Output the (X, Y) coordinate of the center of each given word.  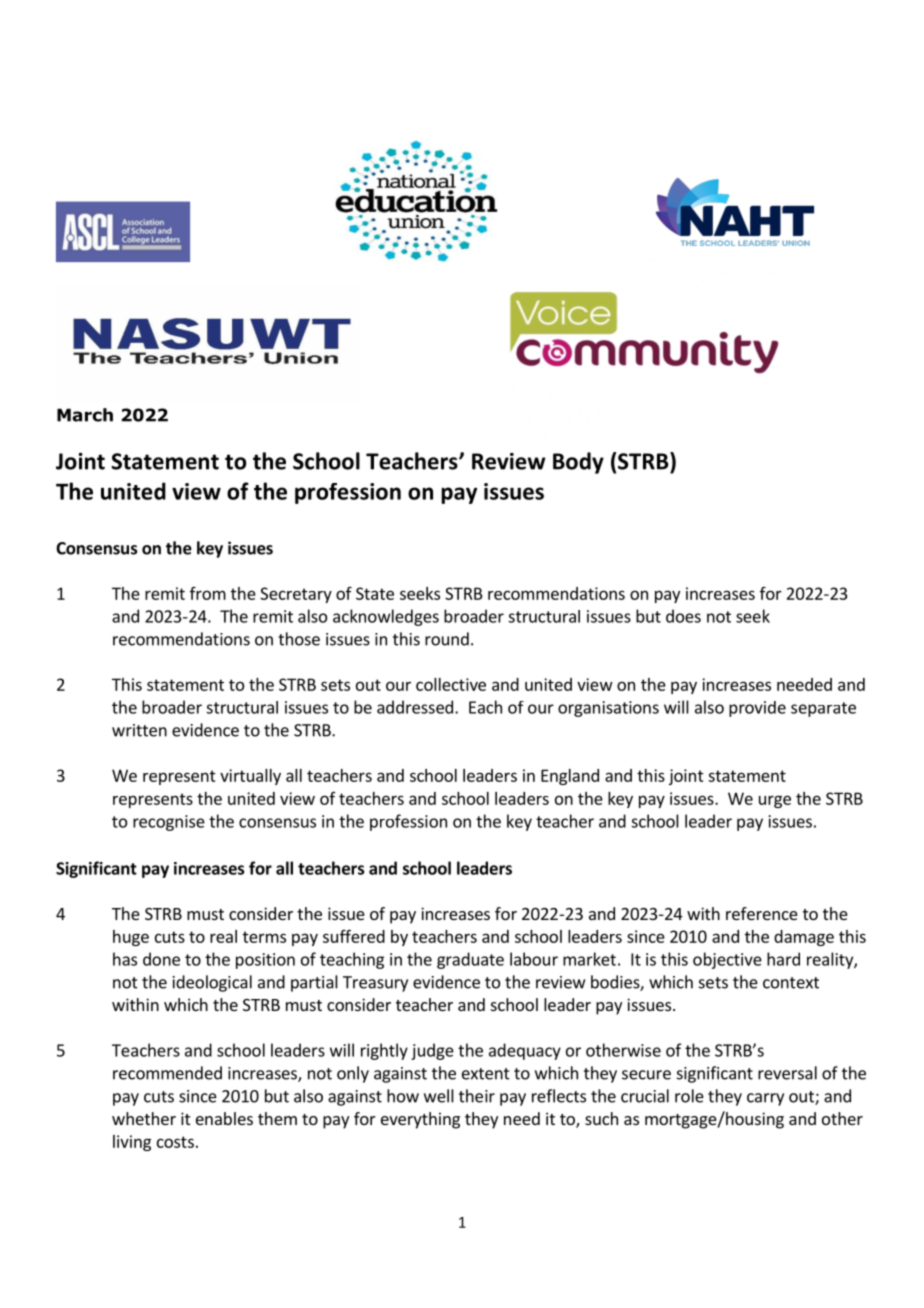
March (85, 415)
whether (144, 1118)
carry (765, 1099)
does (683, 616)
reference (762, 913)
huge (131, 938)
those (299, 639)
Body (578, 463)
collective (451, 684)
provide (757, 709)
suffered (354, 936)
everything (420, 1120)
